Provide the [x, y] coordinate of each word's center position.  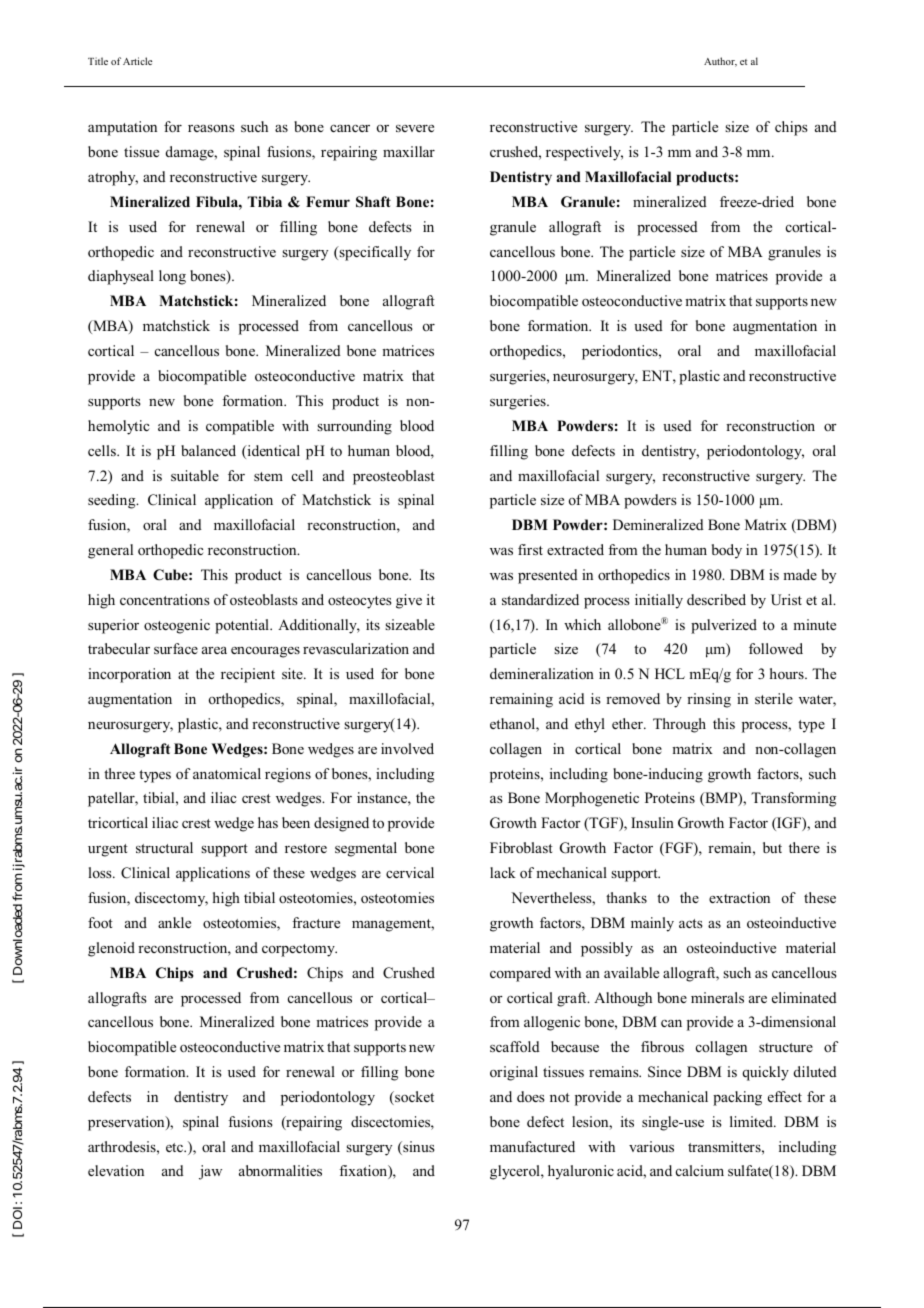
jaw [210, 1172]
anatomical [227, 773]
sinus [418, 1148]
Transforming [793, 799]
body [727, 551]
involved [407, 748]
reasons [211, 128]
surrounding [354, 427]
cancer [350, 128]
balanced [208, 450]
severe [415, 128]
